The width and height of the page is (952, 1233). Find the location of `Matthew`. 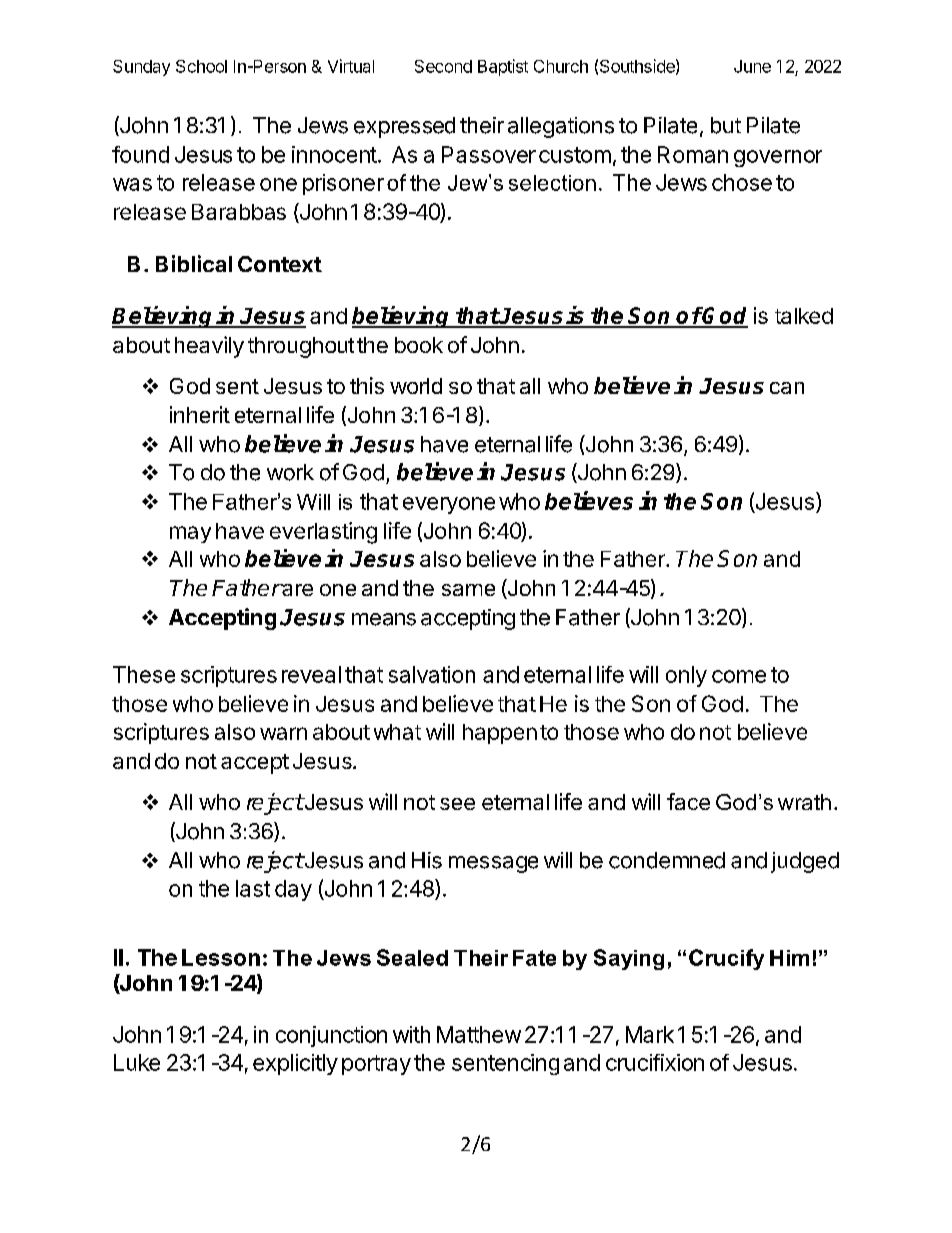

Matthew is located at coordinates (479, 1034).
